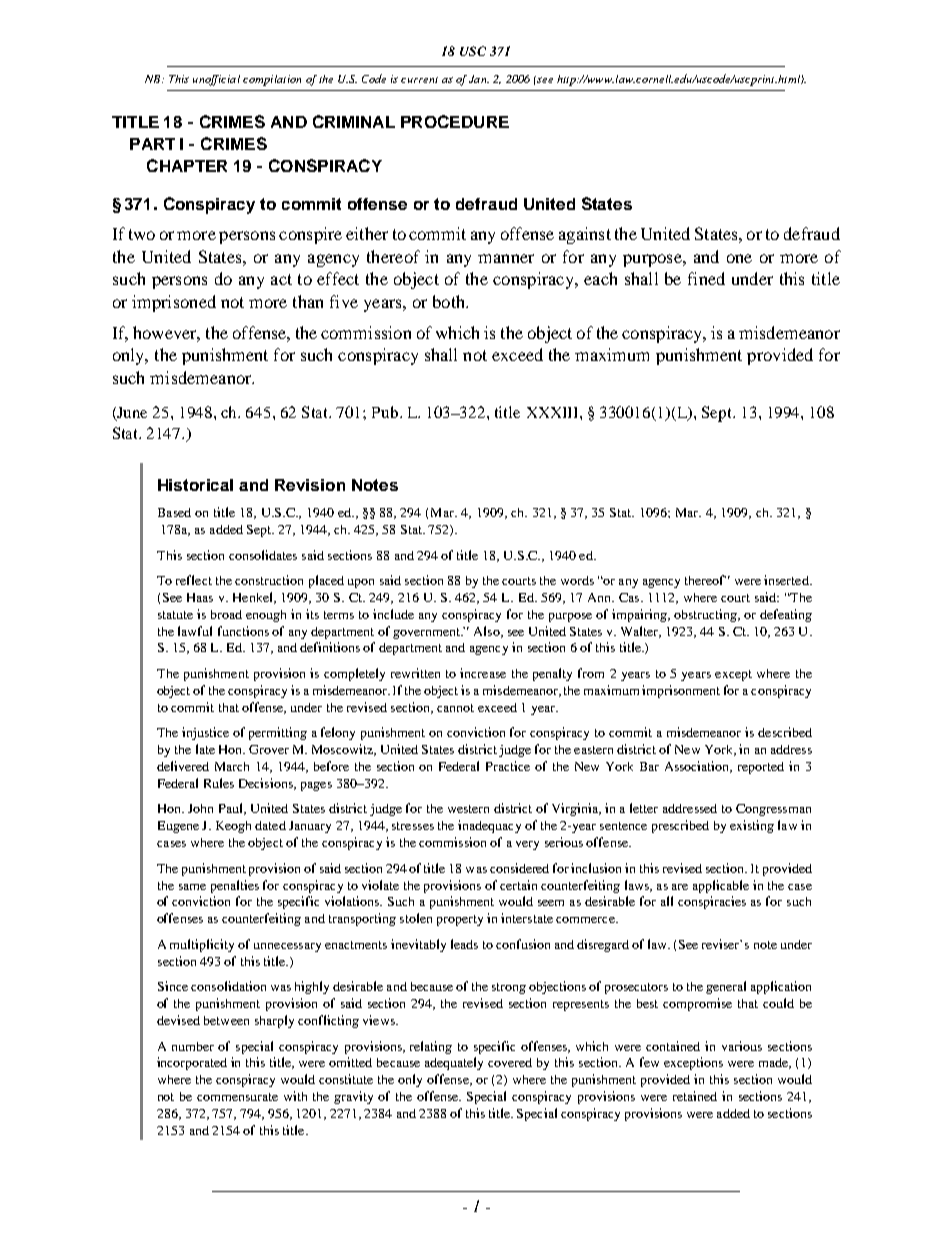 This page has width=952, height=1233. Describe the element at coordinates (192, 1063) in the page. I see `incorporated` at that location.
